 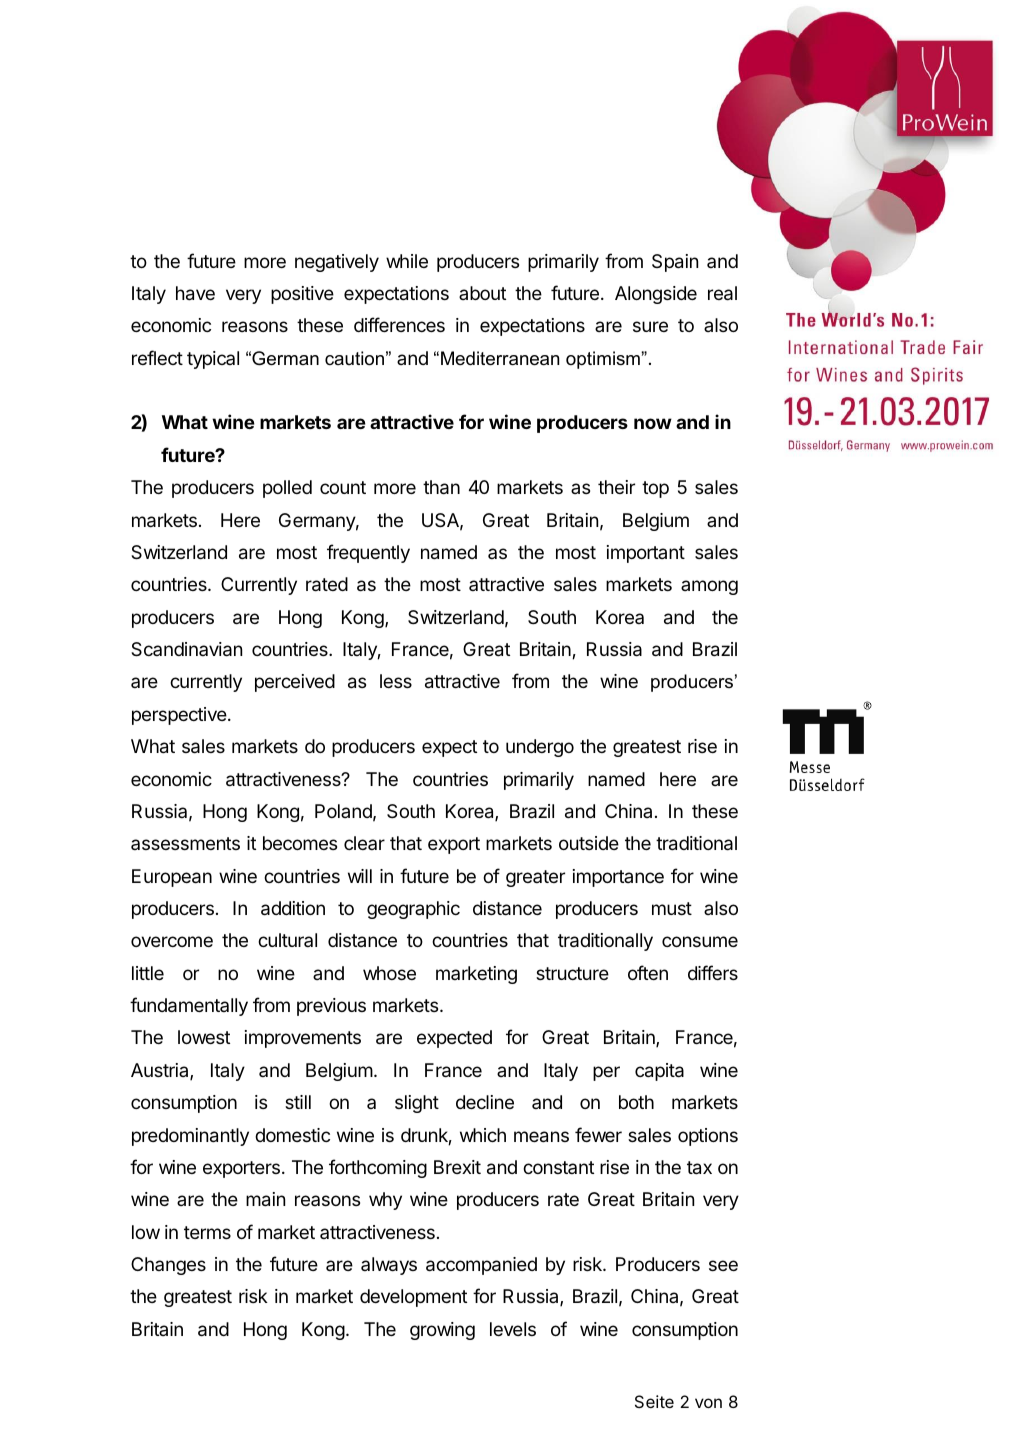 I want to click on importance, so click(x=618, y=878).
